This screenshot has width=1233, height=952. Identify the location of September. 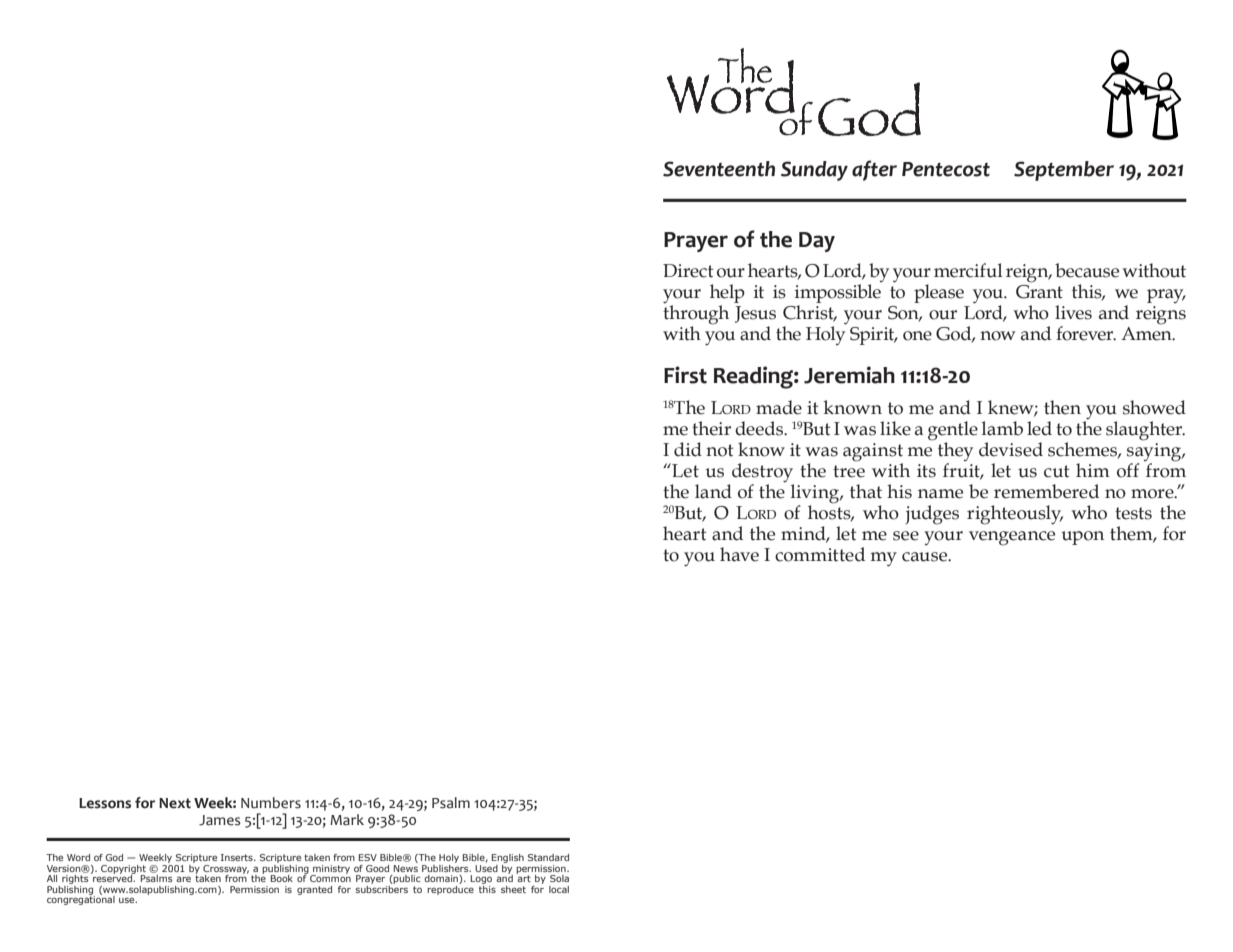
(1064, 171).
